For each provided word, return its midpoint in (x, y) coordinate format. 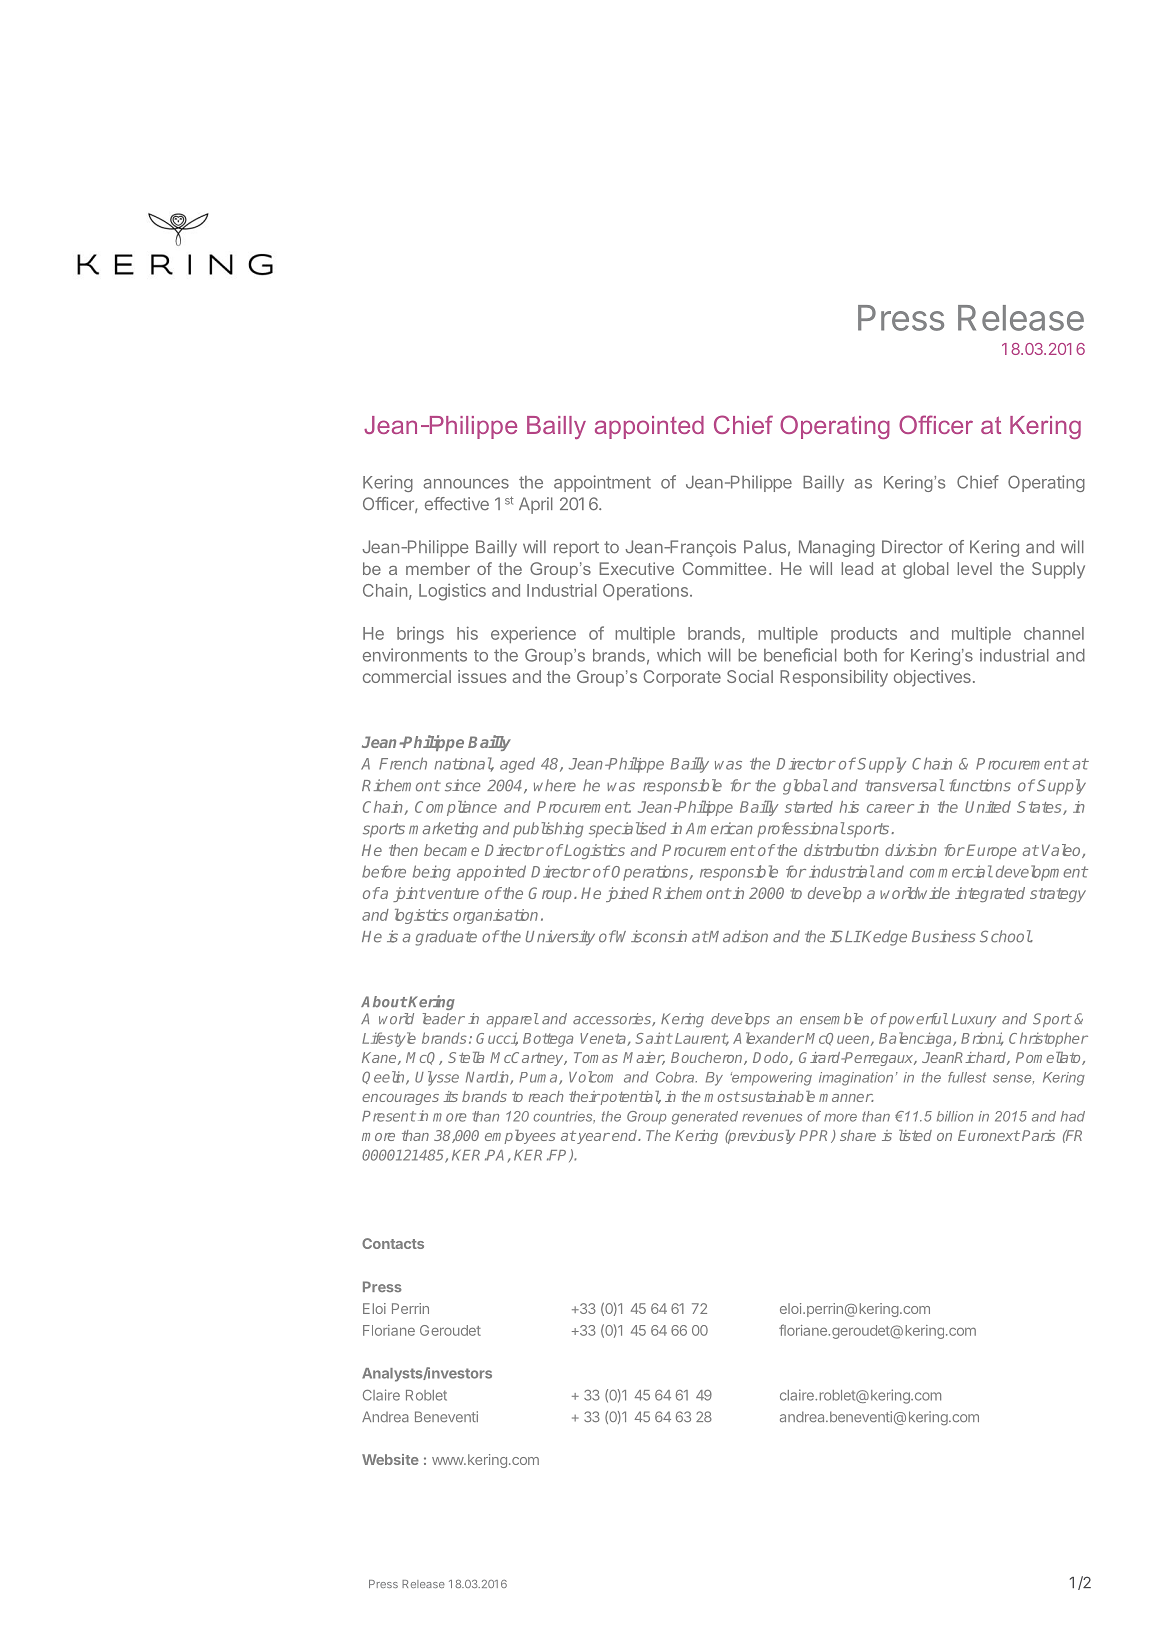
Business (944, 936)
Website (390, 1459)
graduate (446, 938)
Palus (765, 547)
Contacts (393, 1243)
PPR (816, 1136)
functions (980, 785)
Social (750, 676)
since (462, 785)
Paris (1038, 1135)
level (974, 568)
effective (457, 504)
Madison (738, 936)
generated (705, 1118)
